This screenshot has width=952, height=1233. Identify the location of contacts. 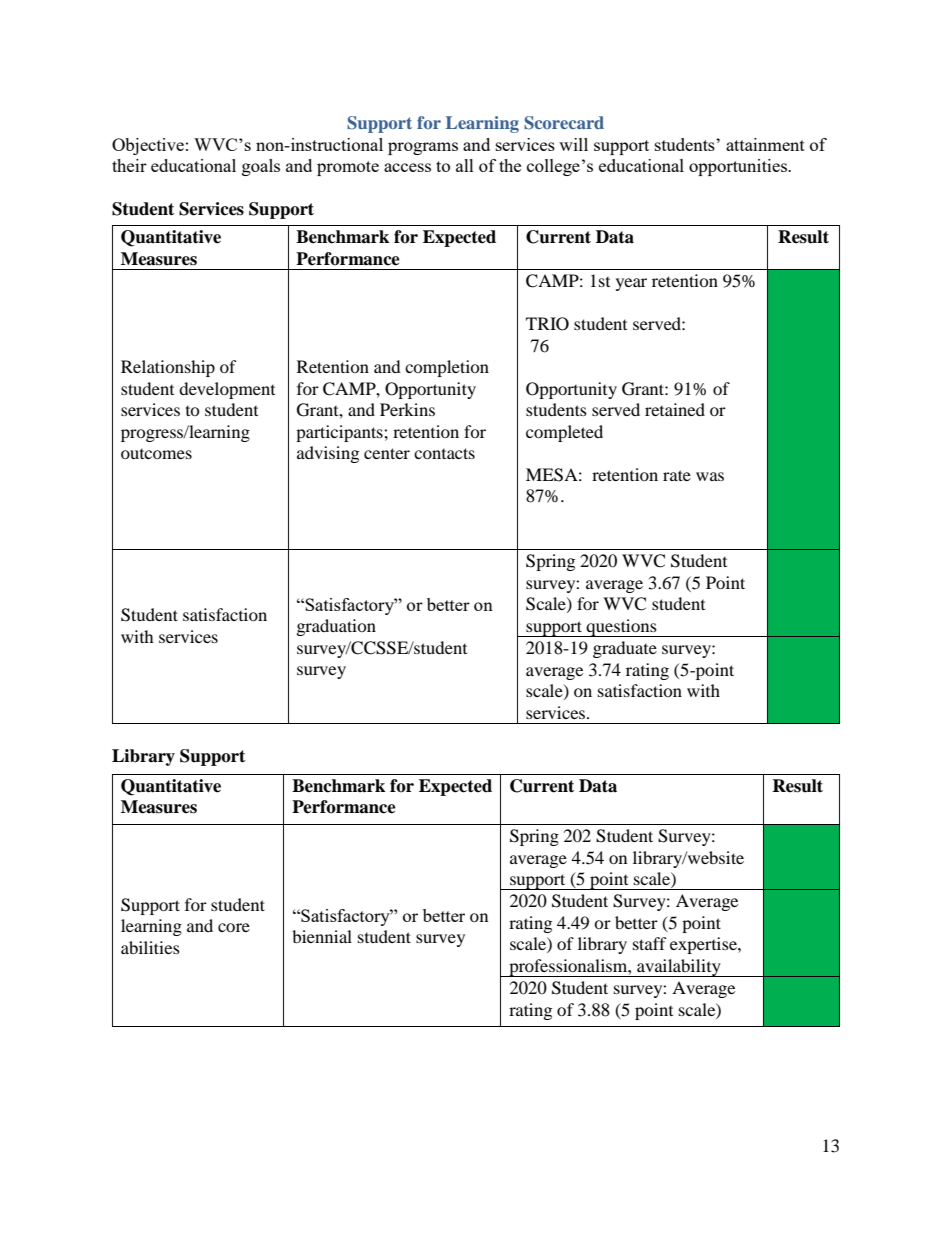
(444, 453).
